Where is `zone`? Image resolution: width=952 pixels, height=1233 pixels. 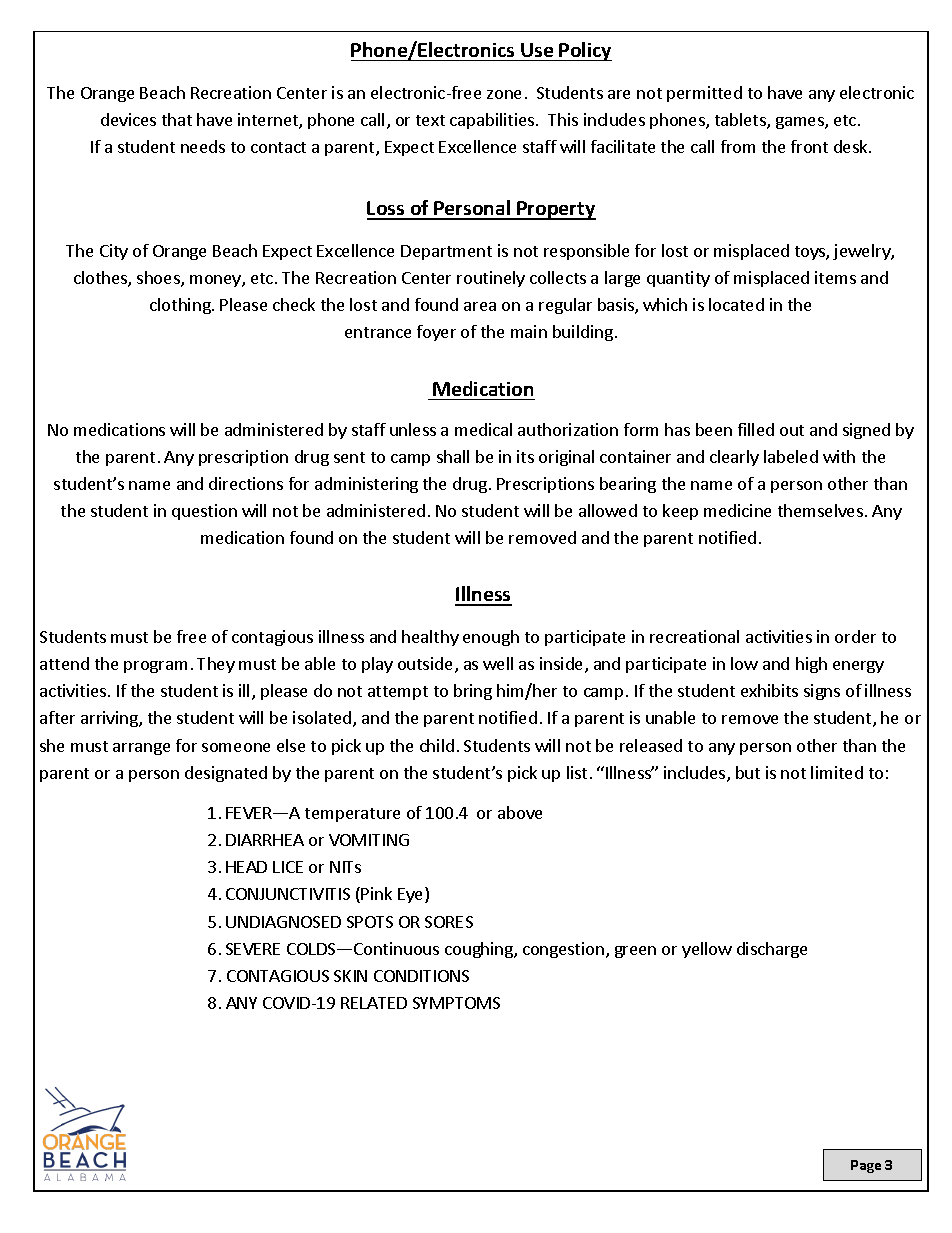
zone is located at coordinates (504, 94).
